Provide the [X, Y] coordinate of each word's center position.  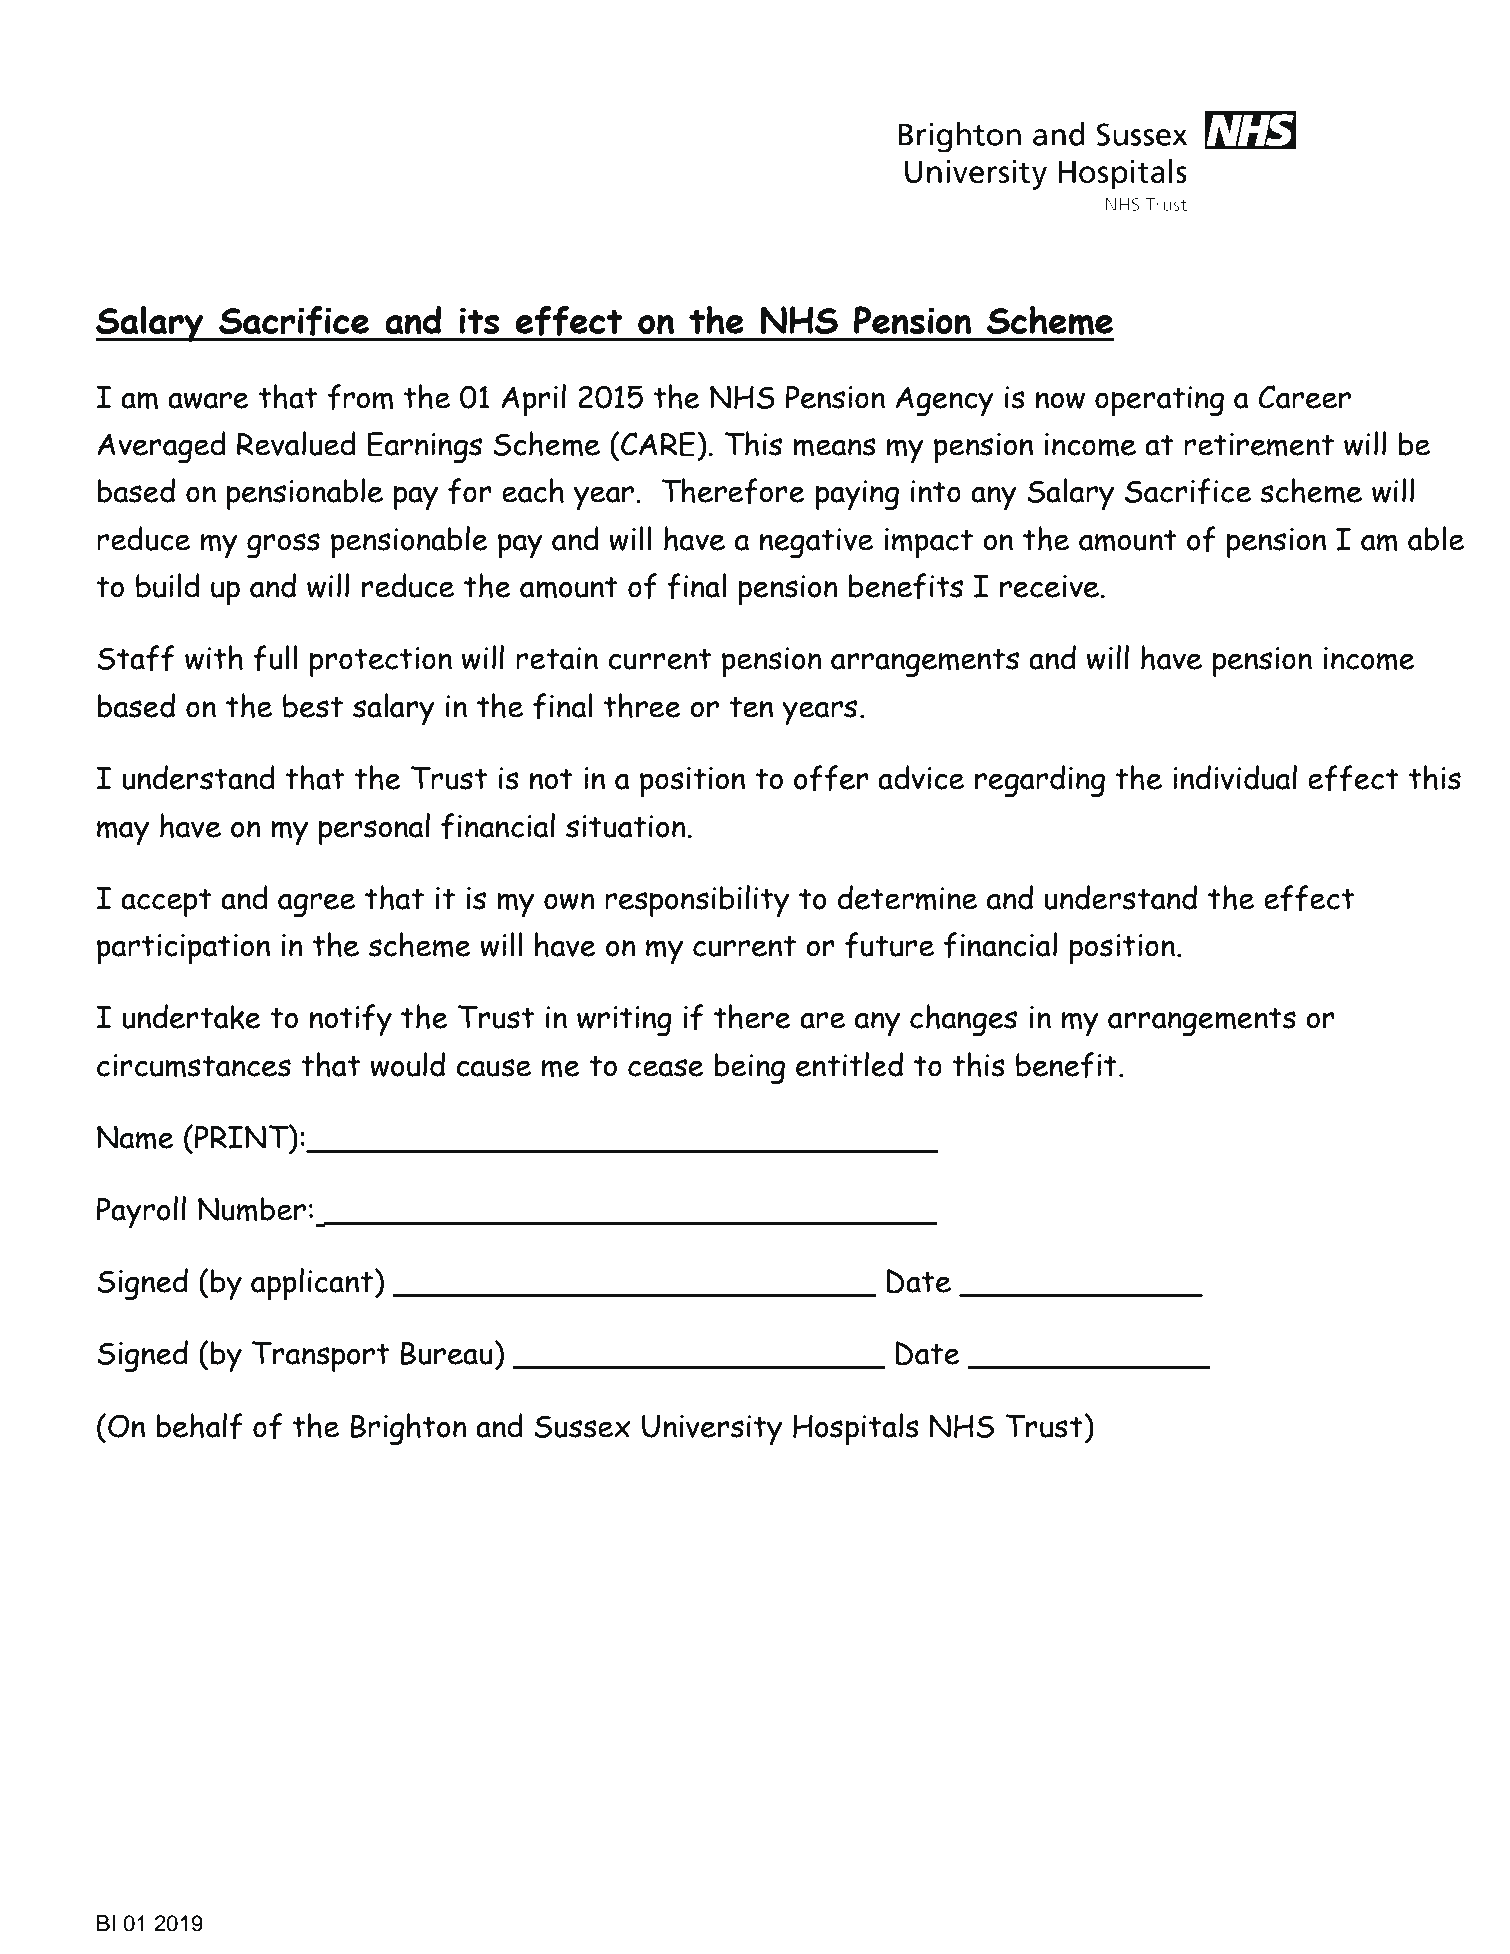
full [275, 658]
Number [252, 1209]
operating [1159, 401]
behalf [199, 1426]
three [642, 705]
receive [1049, 586]
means [834, 447]
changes [963, 1020]
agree [316, 905]
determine [907, 898]
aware [208, 400]
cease [666, 1068]
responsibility [697, 901]
